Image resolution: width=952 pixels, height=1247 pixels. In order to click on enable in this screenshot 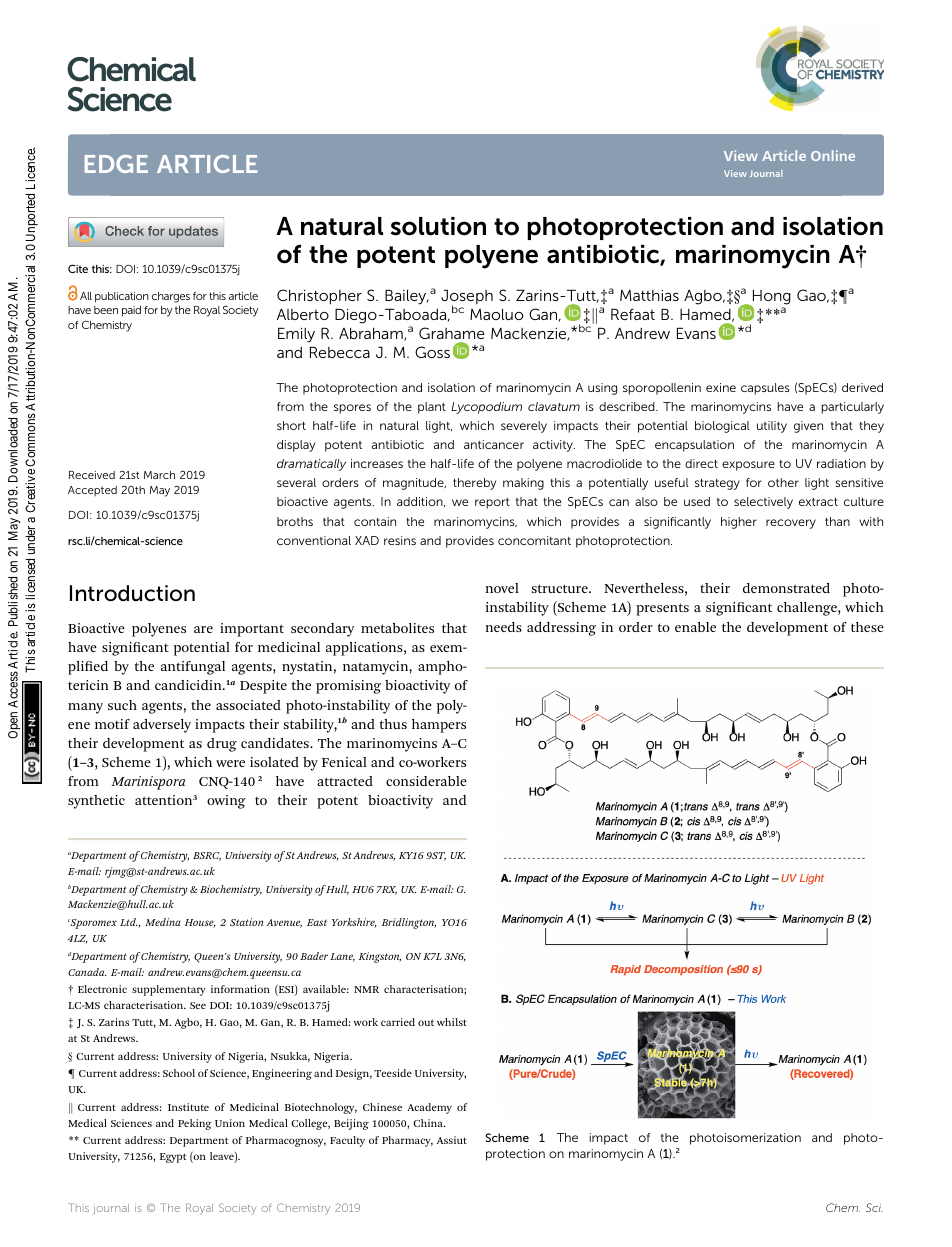, I will do `click(695, 627)`.
